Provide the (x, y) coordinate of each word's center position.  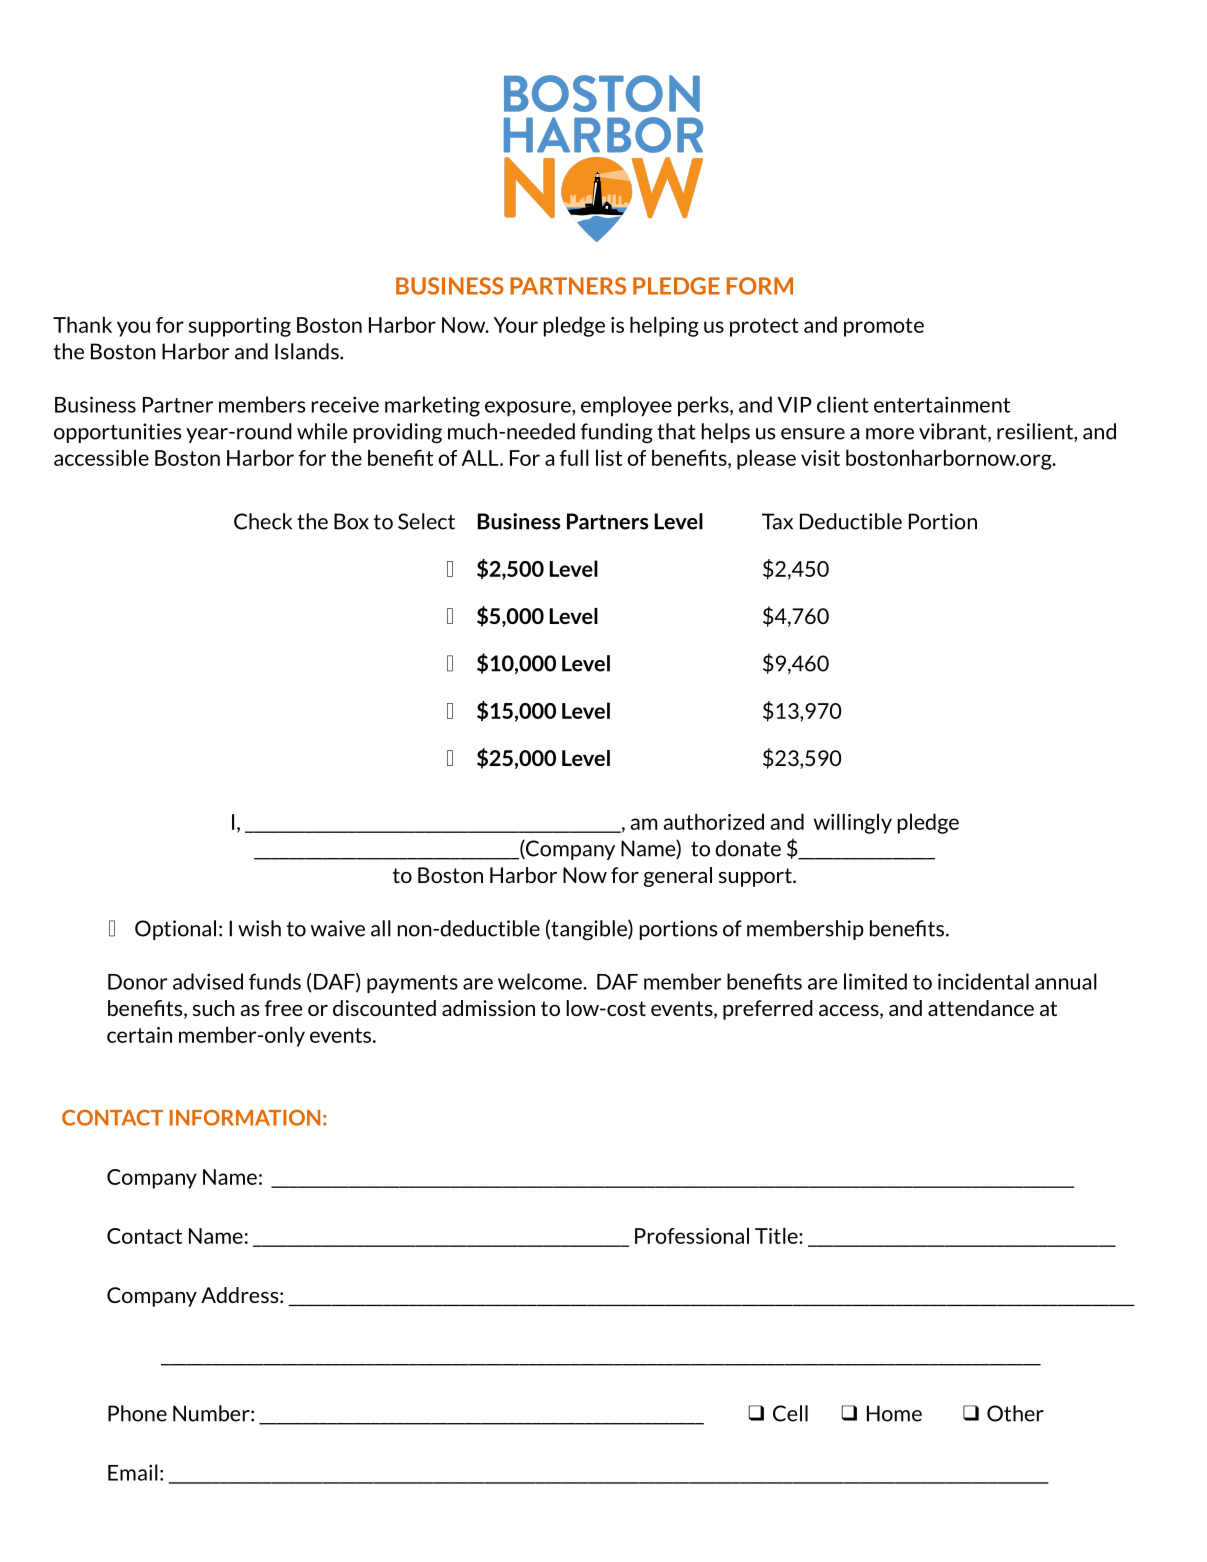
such (214, 1008)
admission (488, 1008)
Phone (137, 1413)
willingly (853, 823)
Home (894, 1413)
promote (884, 327)
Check (263, 521)
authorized (714, 821)
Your (516, 325)
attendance (981, 1008)
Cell (790, 1413)
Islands (308, 351)
